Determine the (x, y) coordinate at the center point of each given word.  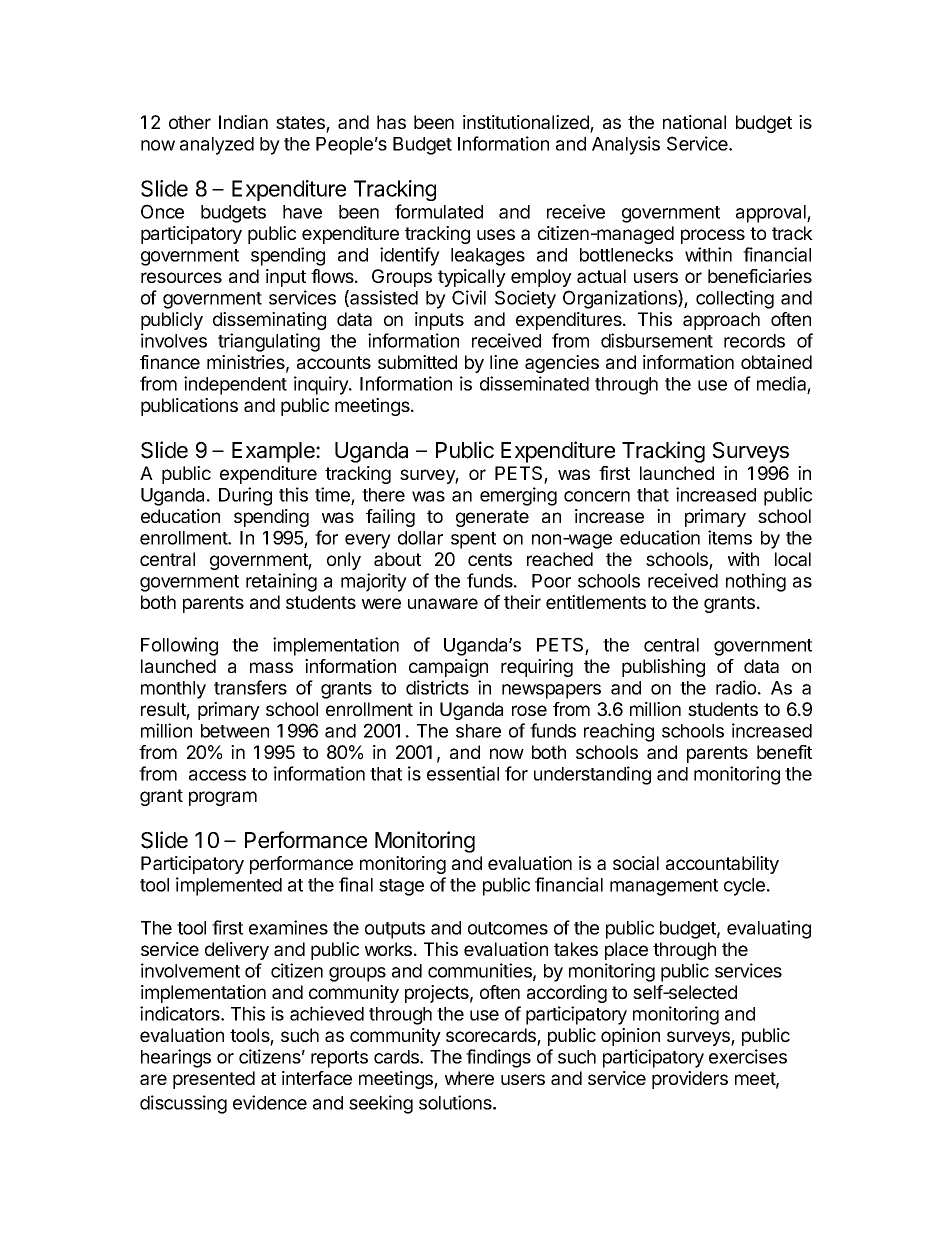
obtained (776, 362)
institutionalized (527, 123)
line (504, 362)
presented (214, 1080)
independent (235, 385)
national (694, 122)
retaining (281, 582)
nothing (756, 582)
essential (463, 773)
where (469, 1078)
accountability (722, 865)
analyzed (217, 146)
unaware (443, 603)
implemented (229, 886)
